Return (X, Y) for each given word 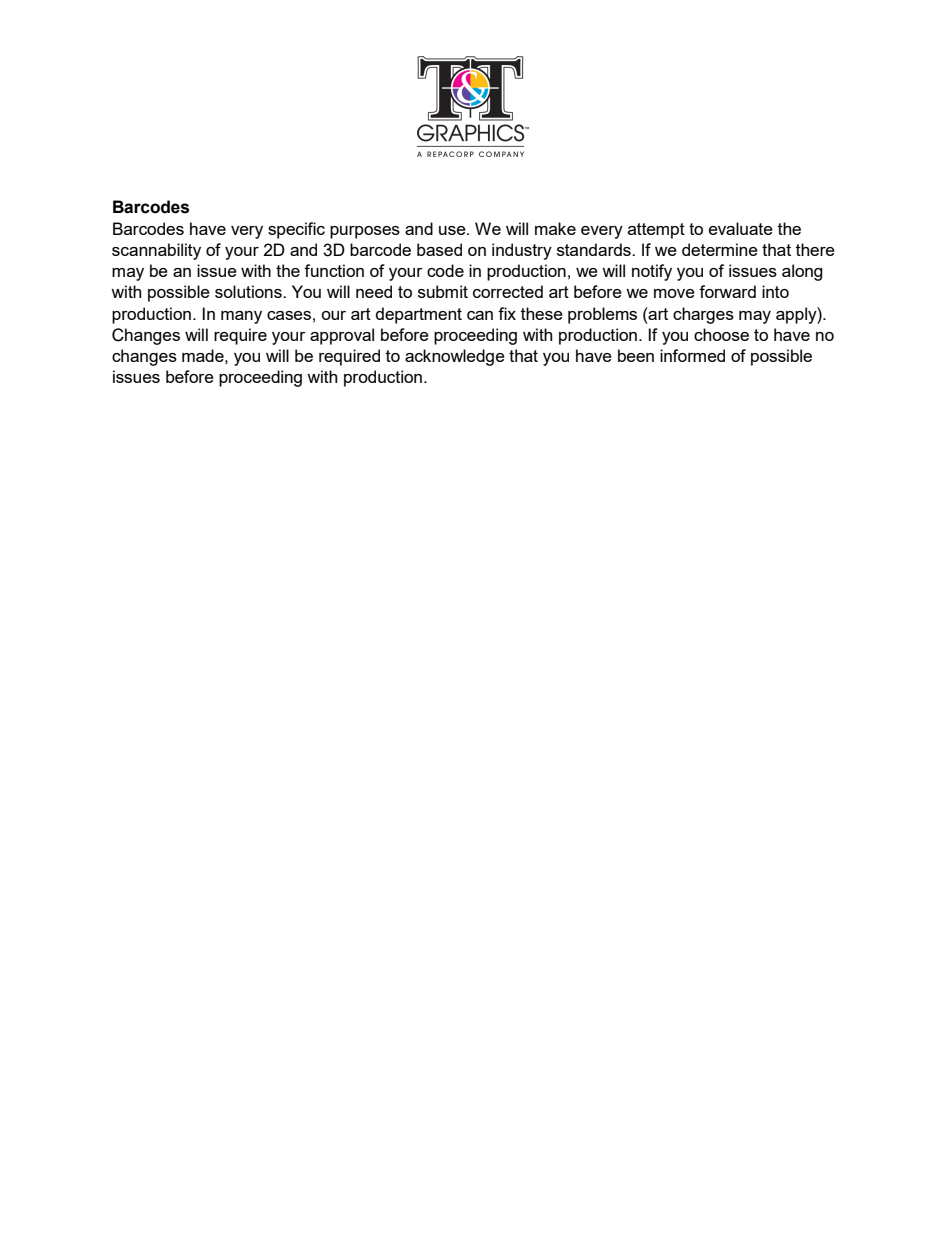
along (802, 272)
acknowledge (455, 357)
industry (522, 251)
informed (692, 355)
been (636, 355)
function (334, 270)
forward (727, 291)
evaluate (741, 228)
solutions (249, 291)
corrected (508, 291)
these (542, 313)
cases (289, 315)
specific (296, 230)
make (555, 228)
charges (703, 315)
